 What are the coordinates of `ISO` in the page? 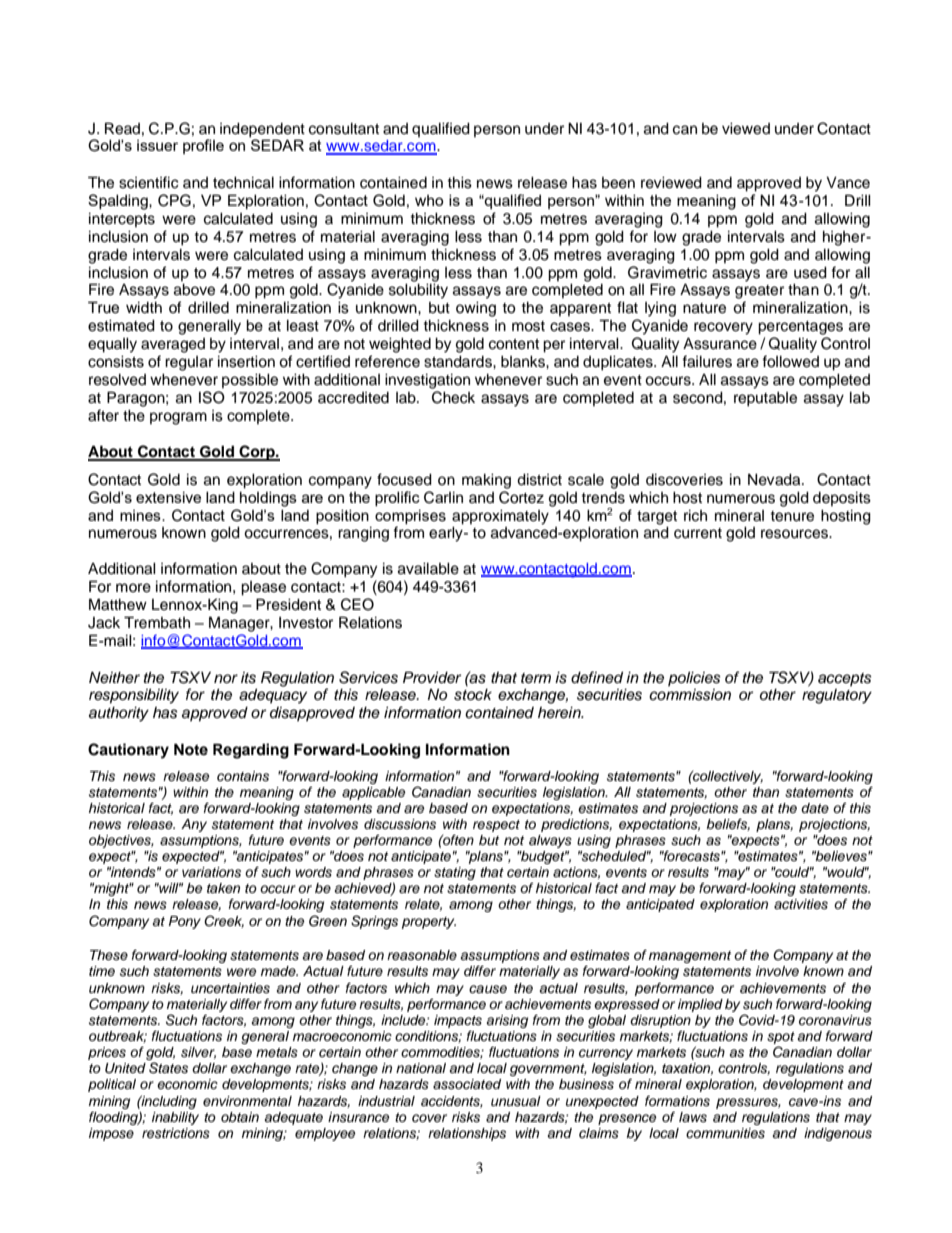 It's located at (212, 397).
